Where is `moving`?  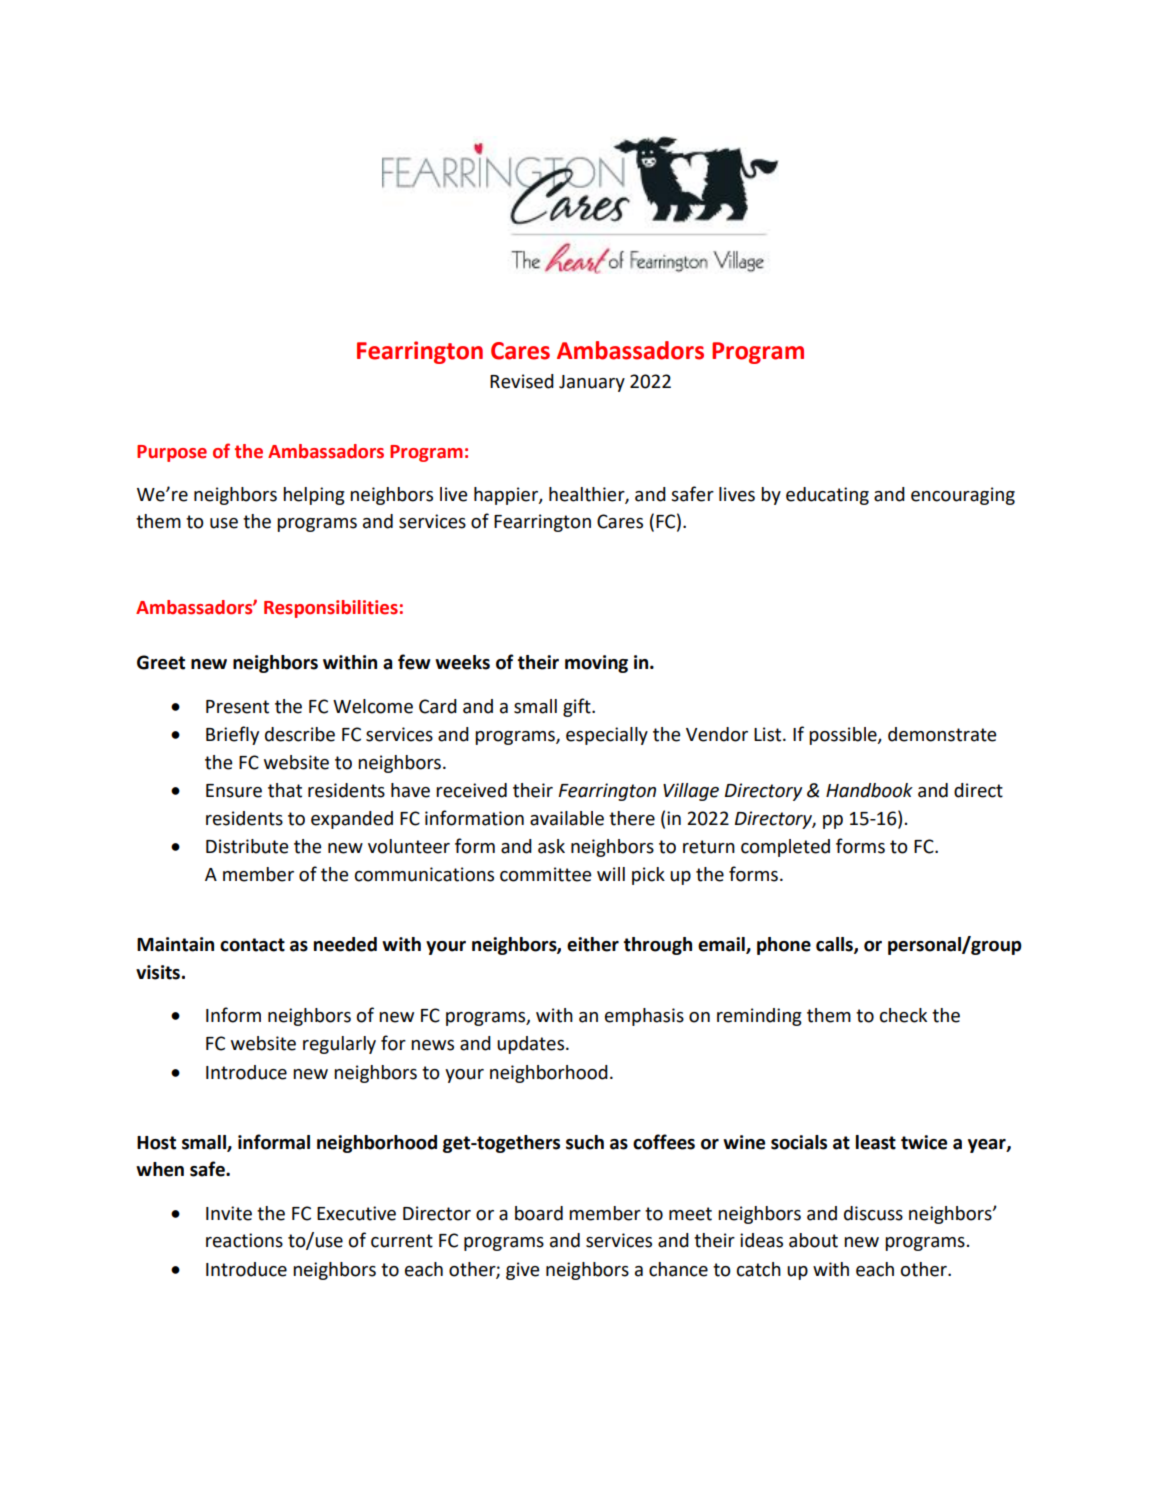
moving is located at coordinates (596, 664).
